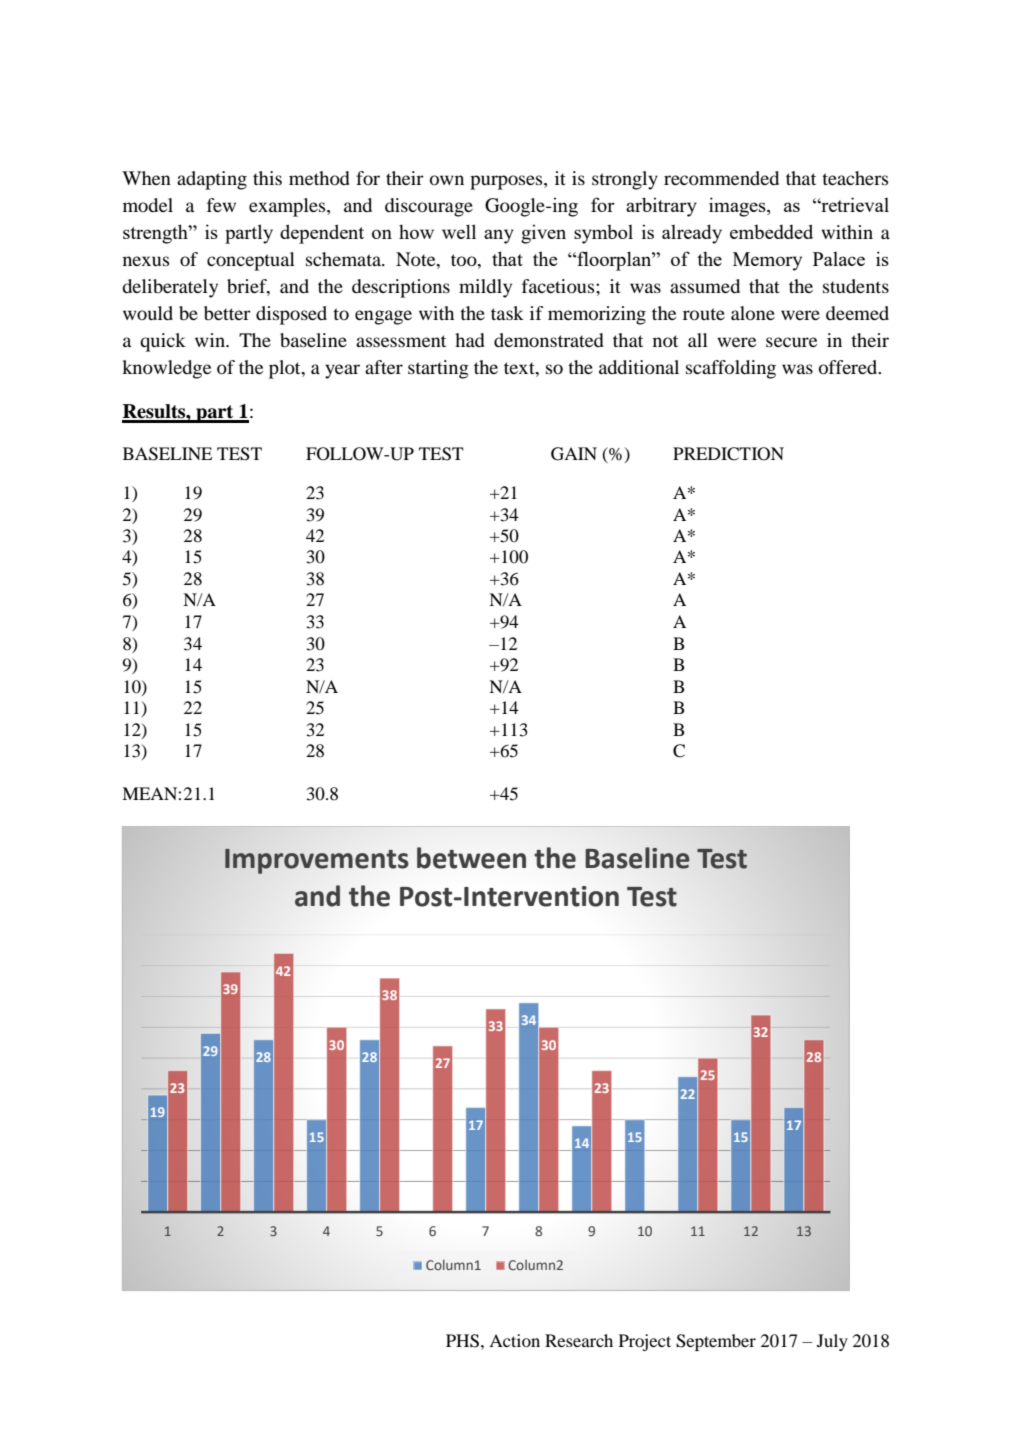 The height and width of the screenshot is (1432, 1012). What do you see at coordinates (574, 454) in the screenshot?
I see `GAIN` at bounding box center [574, 454].
